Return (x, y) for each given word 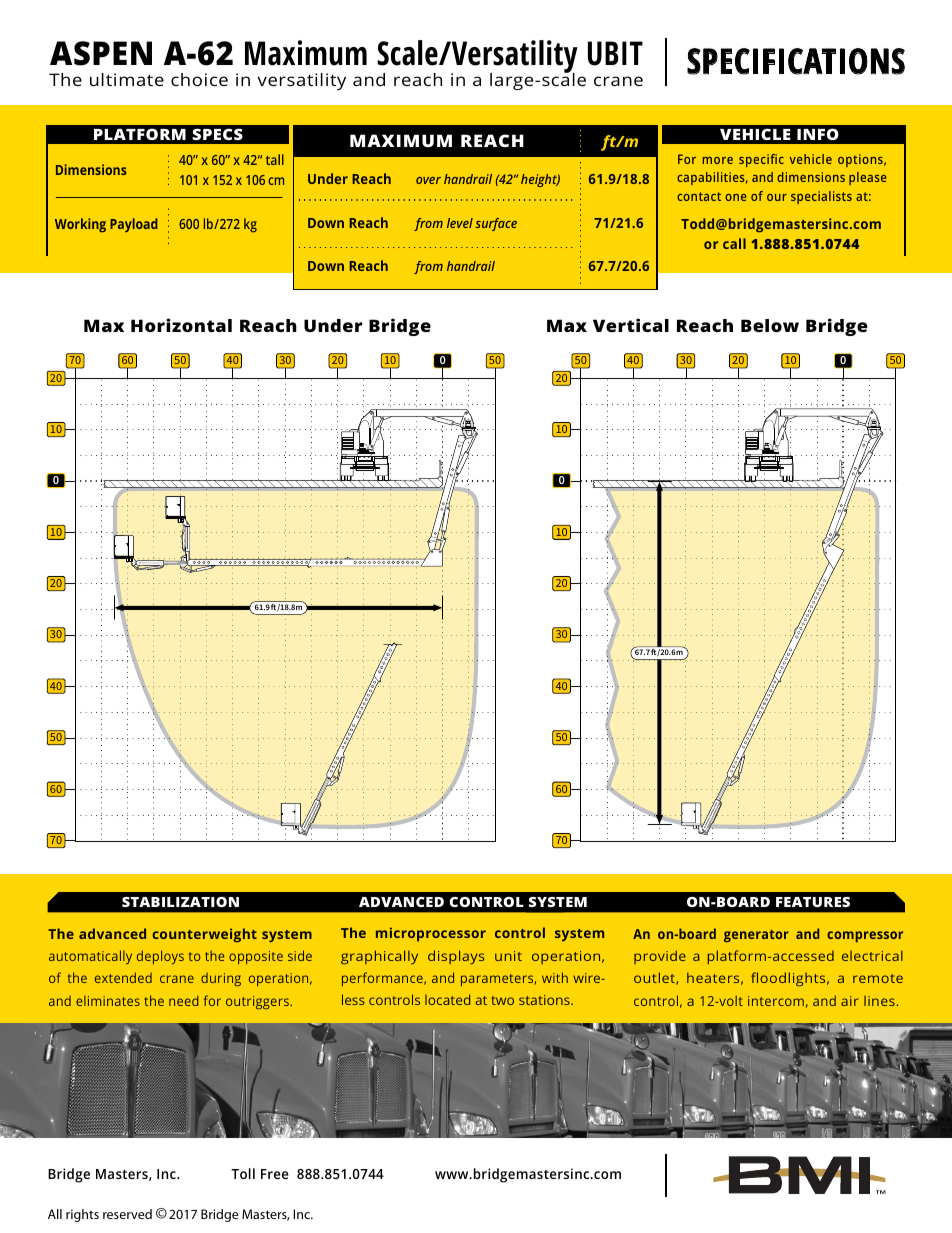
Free (275, 1174)
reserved (127, 1214)
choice (199, 79)
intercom (776, 1001)
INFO (818, 134)
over (428, 180)
